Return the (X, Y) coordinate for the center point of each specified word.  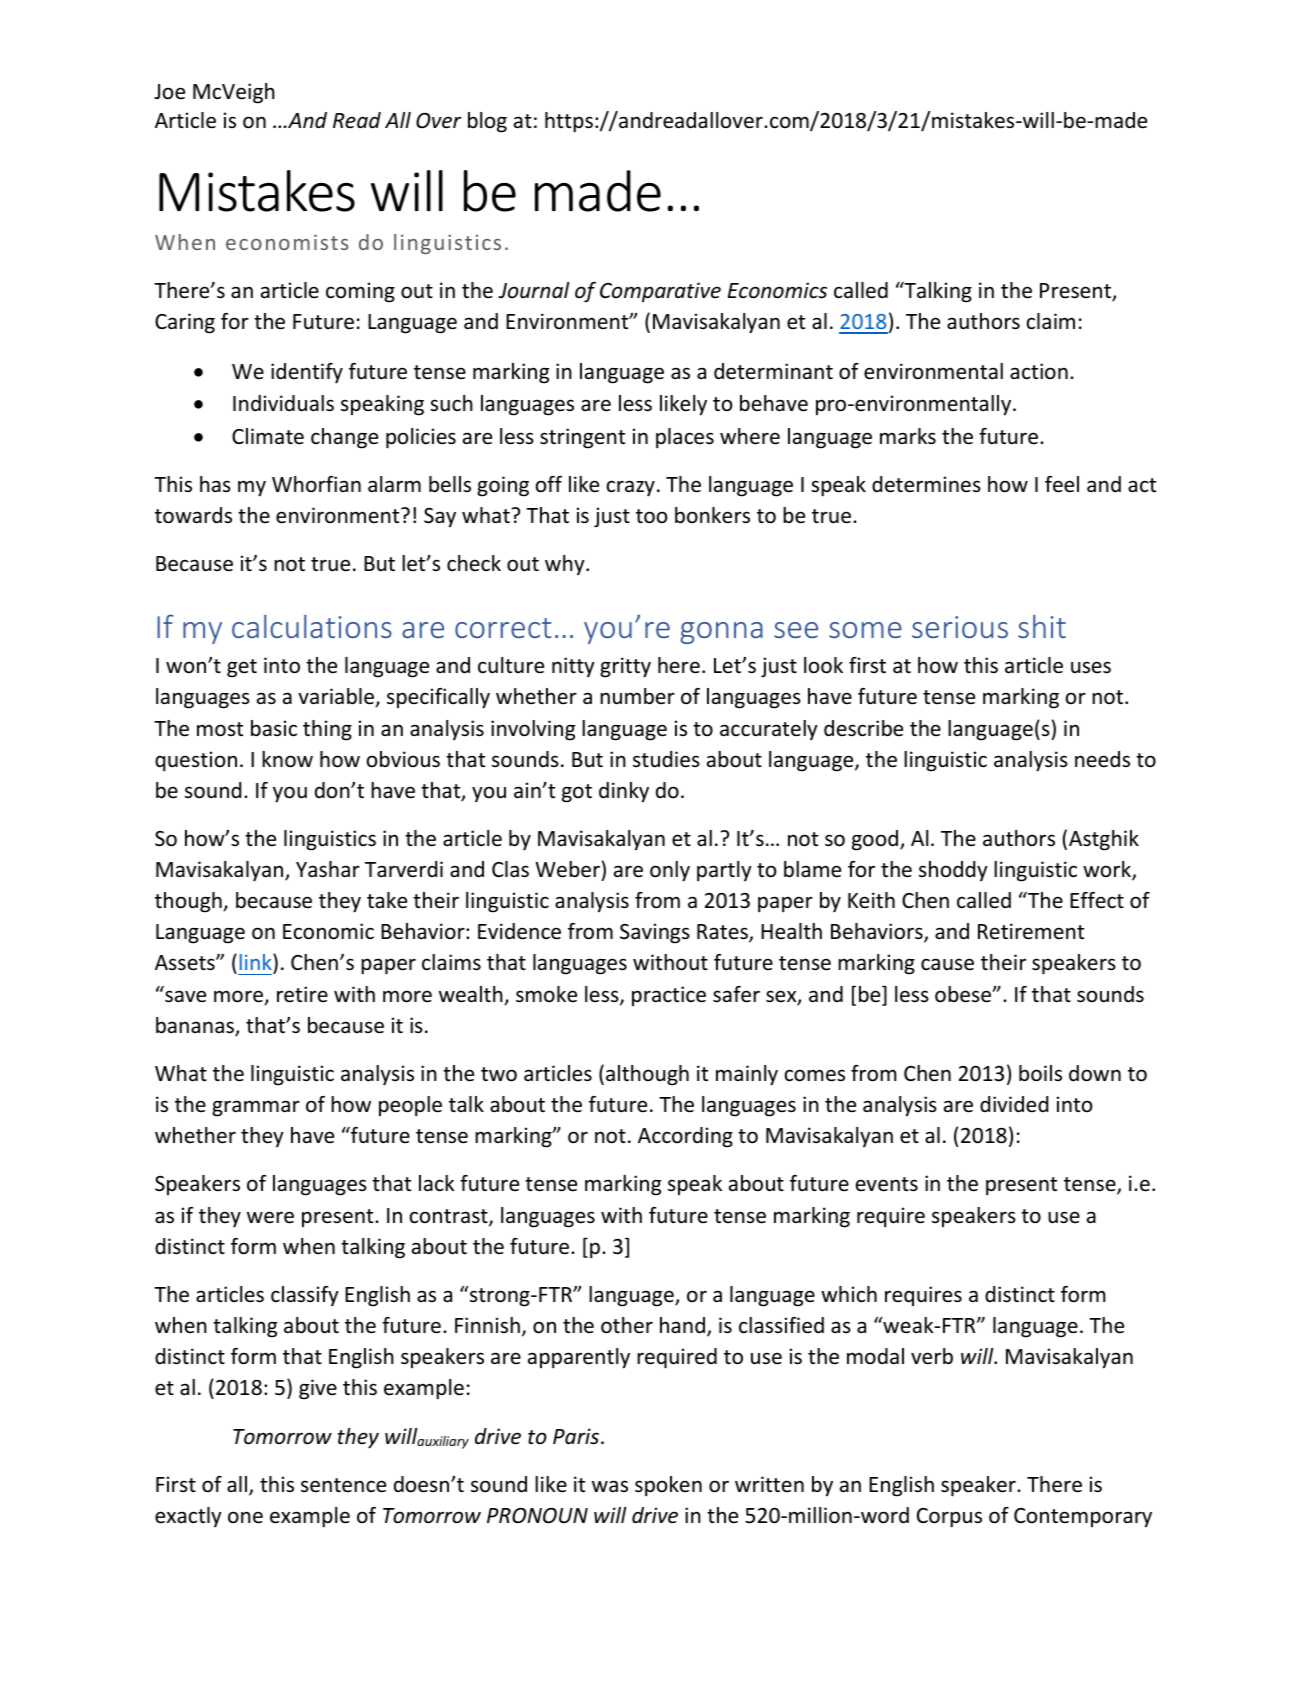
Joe (169, 92)
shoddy (953, 871)
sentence (343, 1485)
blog (487, 122)
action (1039, 371)
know (287, 759)
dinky (624, 792)
